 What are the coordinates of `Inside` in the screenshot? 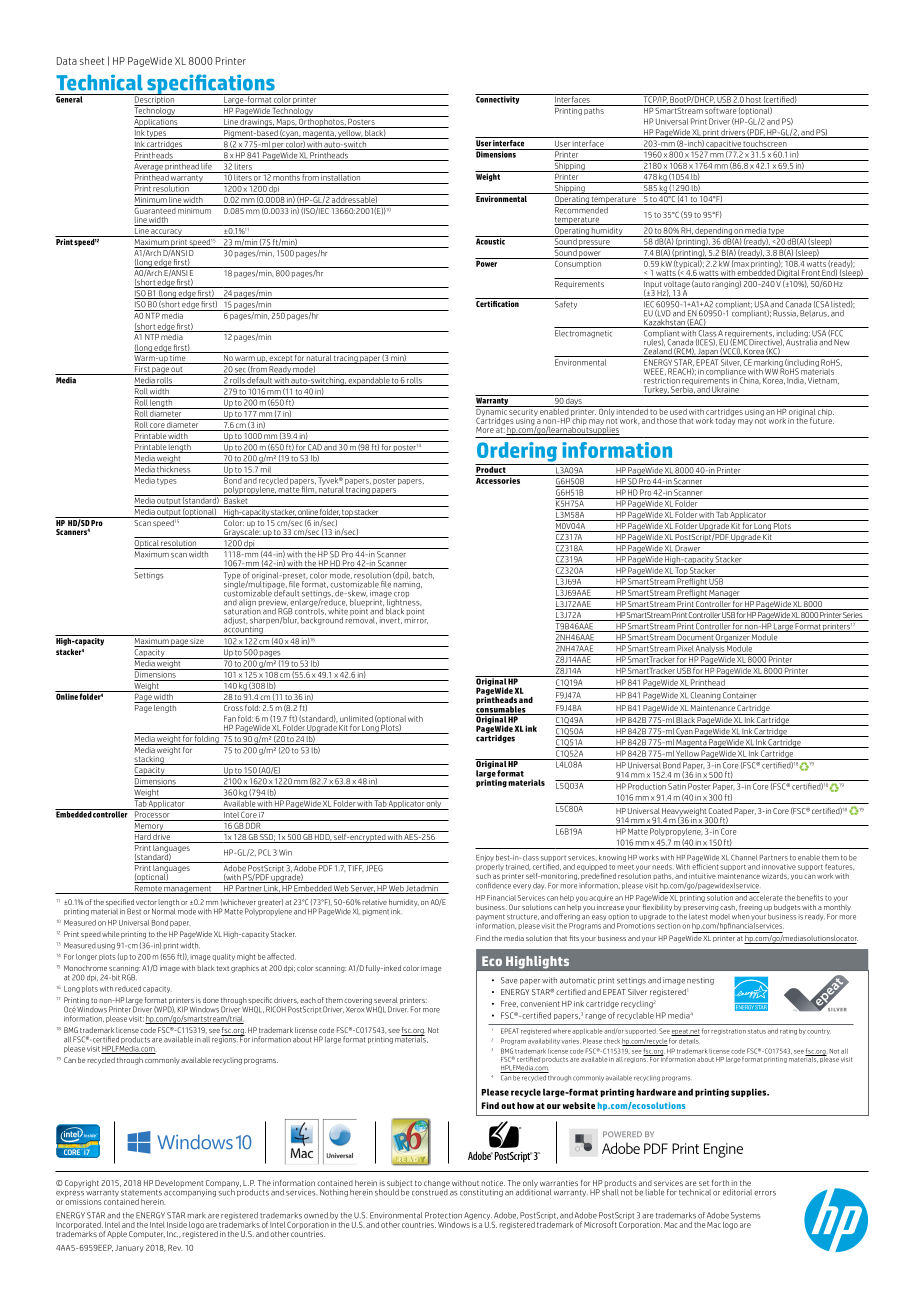 It's located at (177, 1225).
